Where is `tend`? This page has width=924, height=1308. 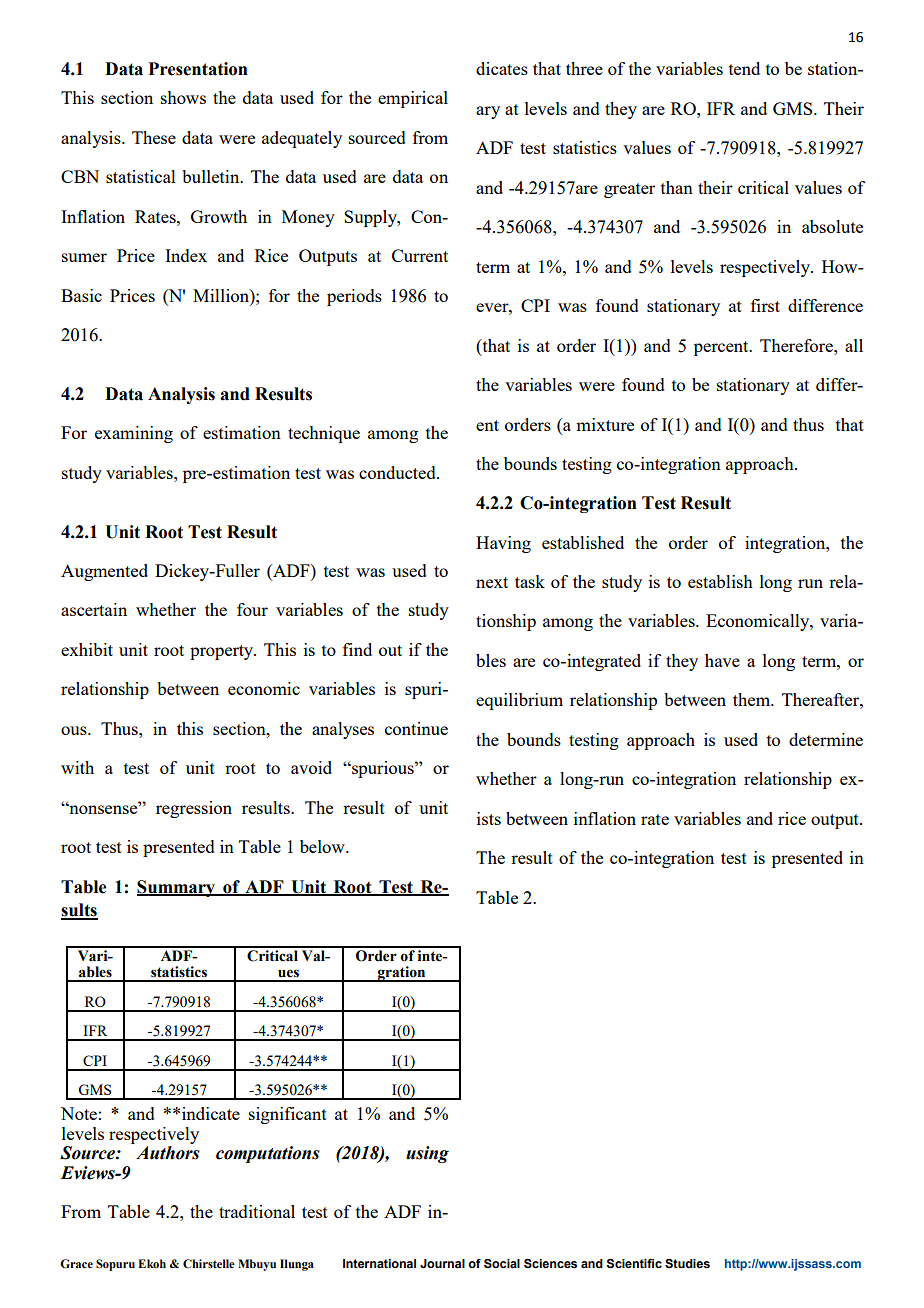 tend is located at coordinates (744, 68).
